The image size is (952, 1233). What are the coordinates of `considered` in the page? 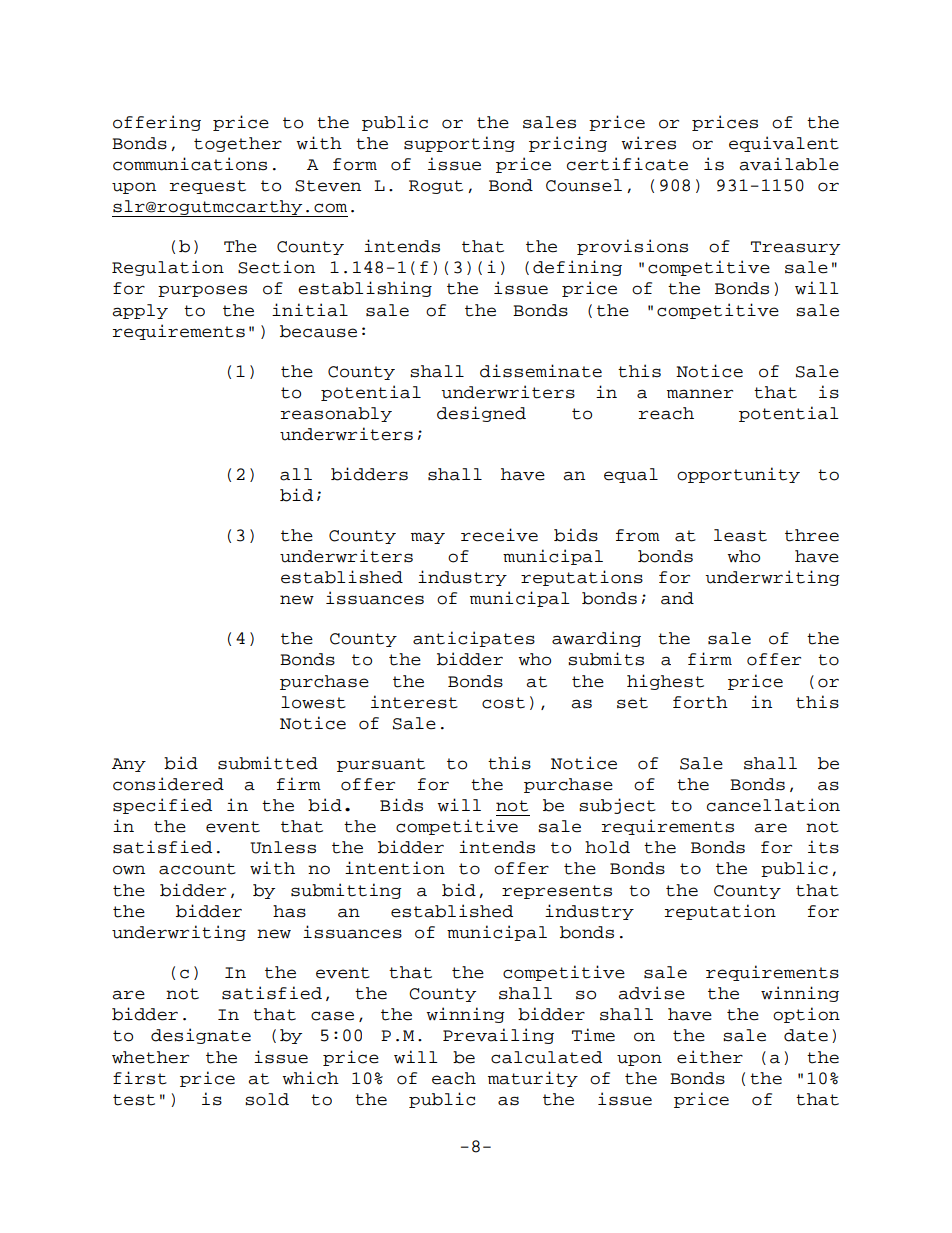 It's located at (168, 784).
